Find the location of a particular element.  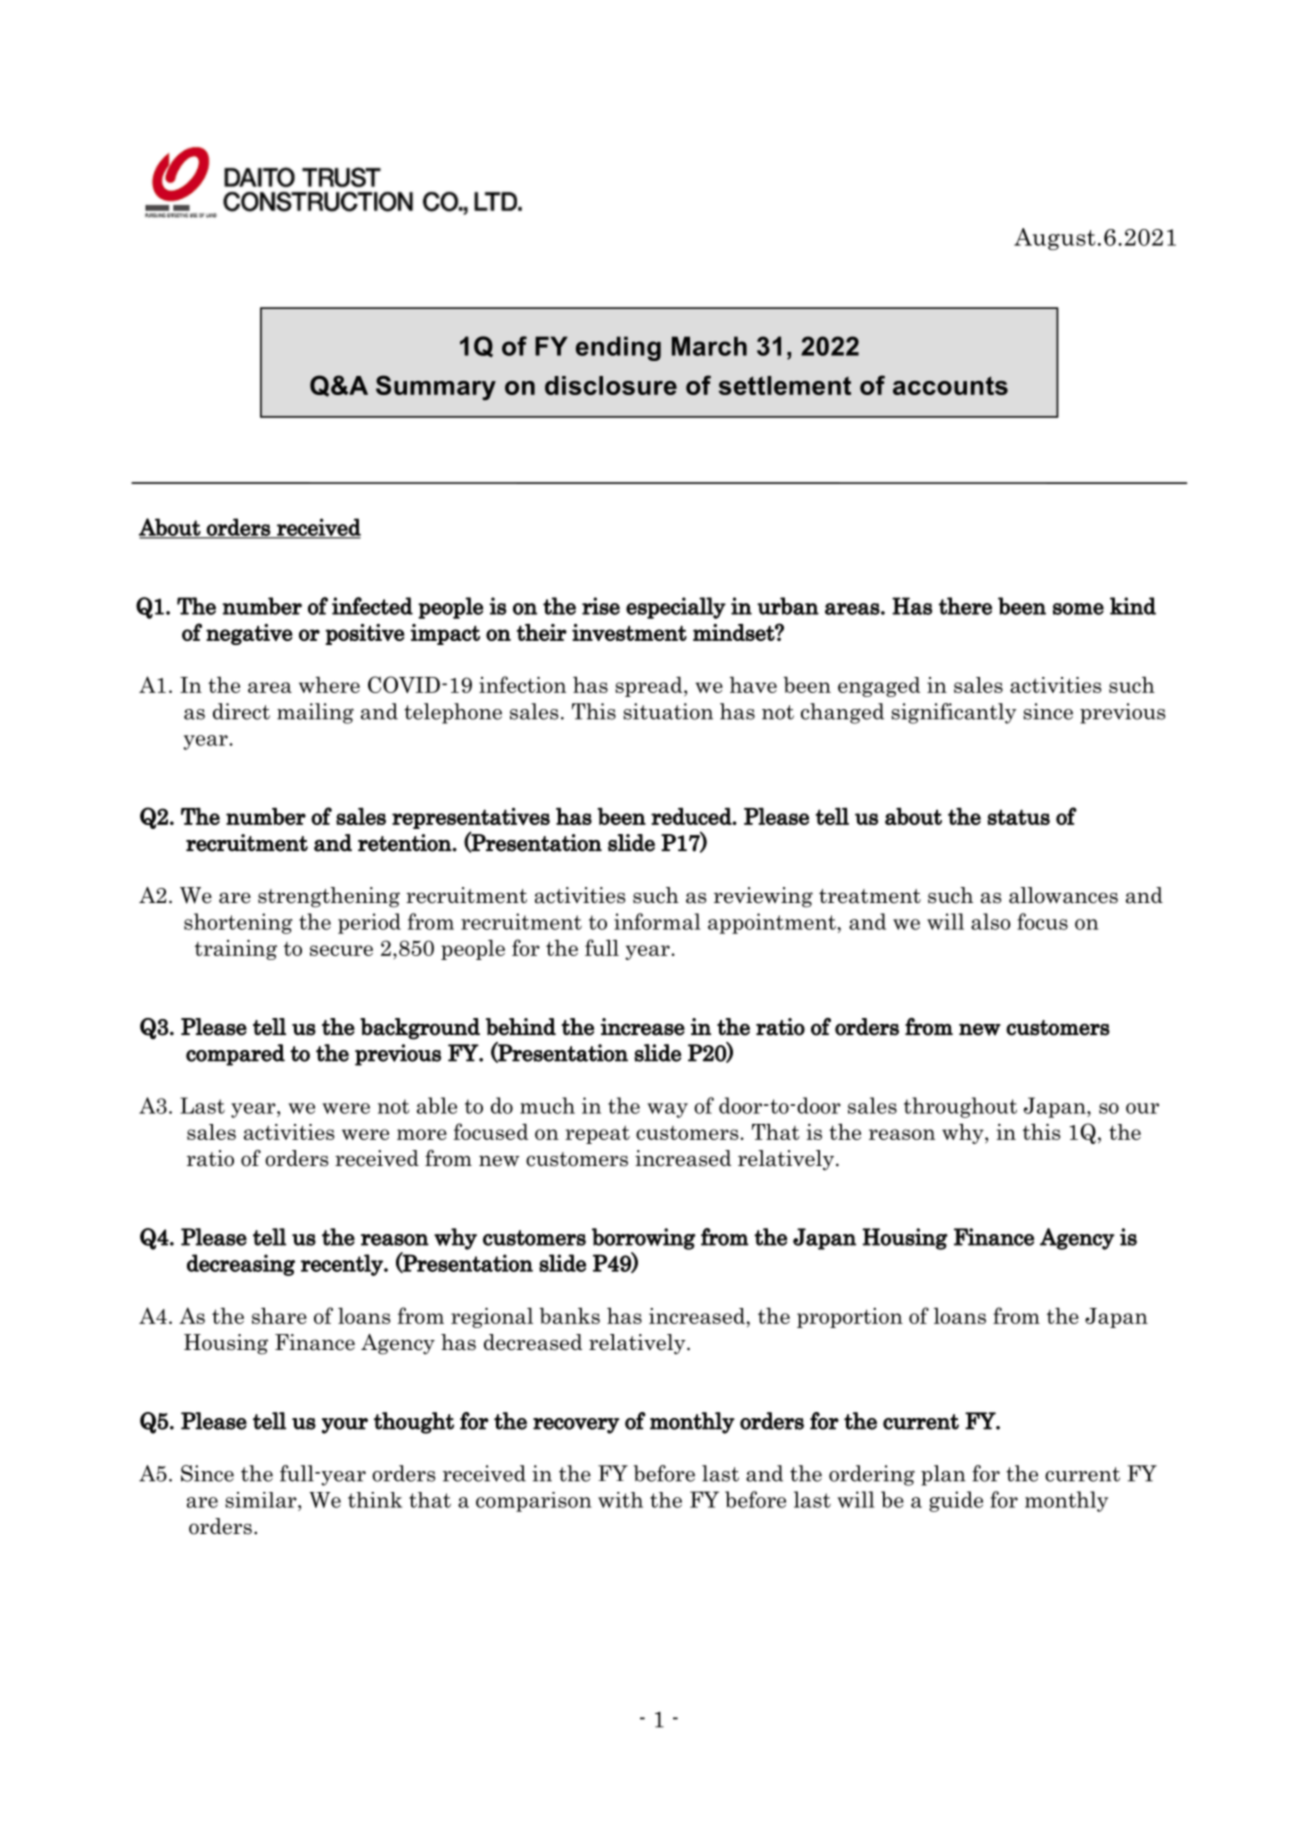

recently is located at coordinates (343, 1265).
